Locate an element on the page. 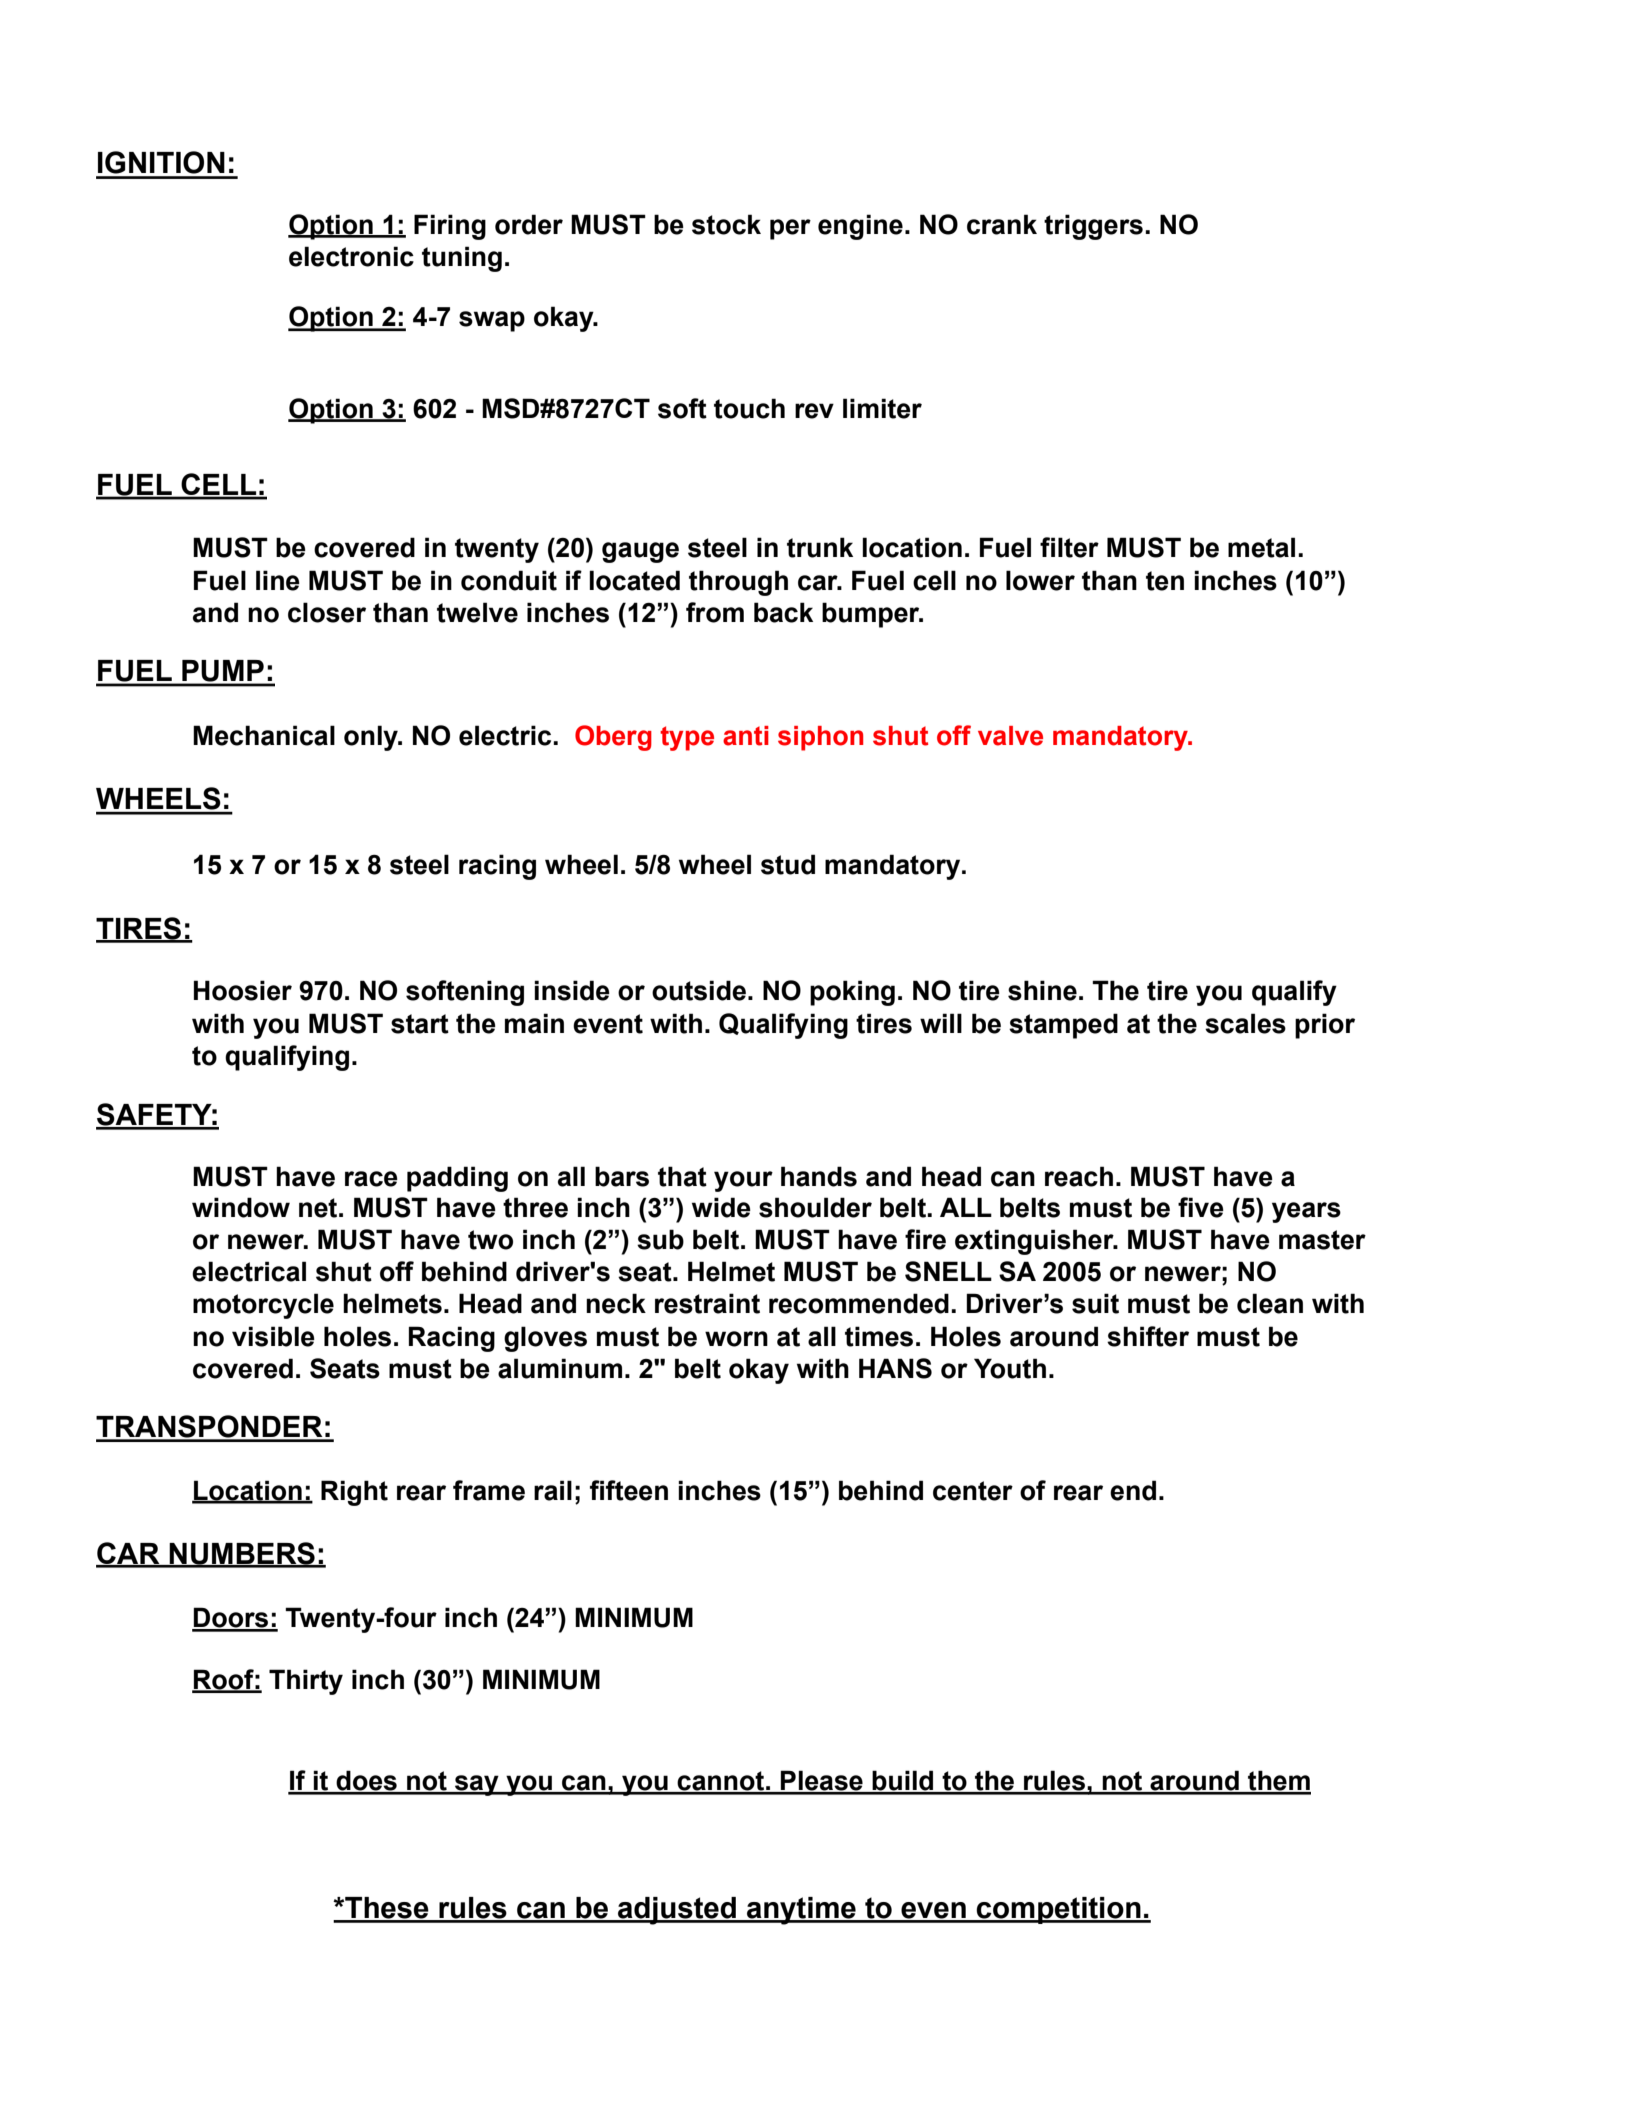  stock is located at coordinates (726, 224).
